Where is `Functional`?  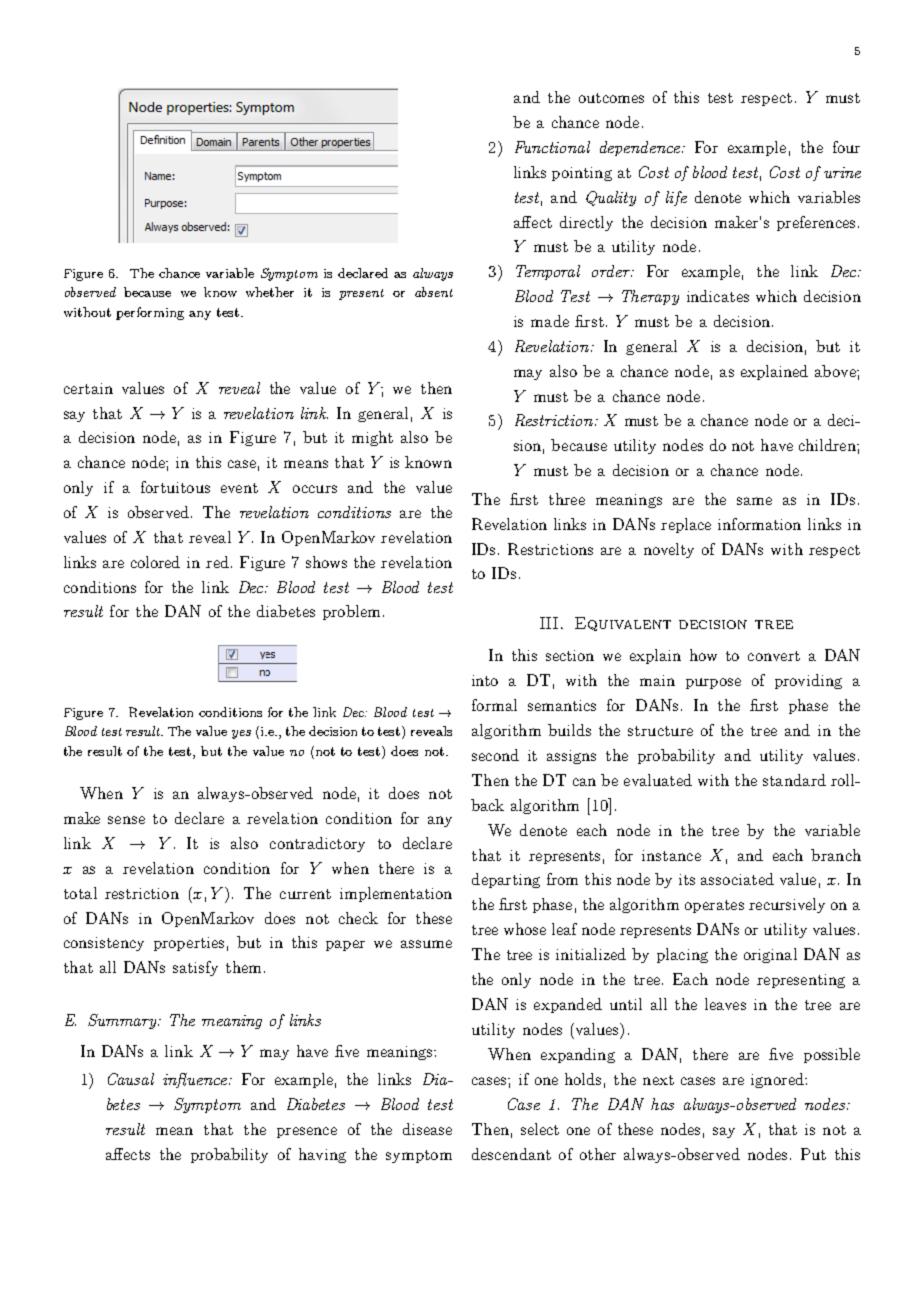
Functional is located at coordinates (552, 147).
